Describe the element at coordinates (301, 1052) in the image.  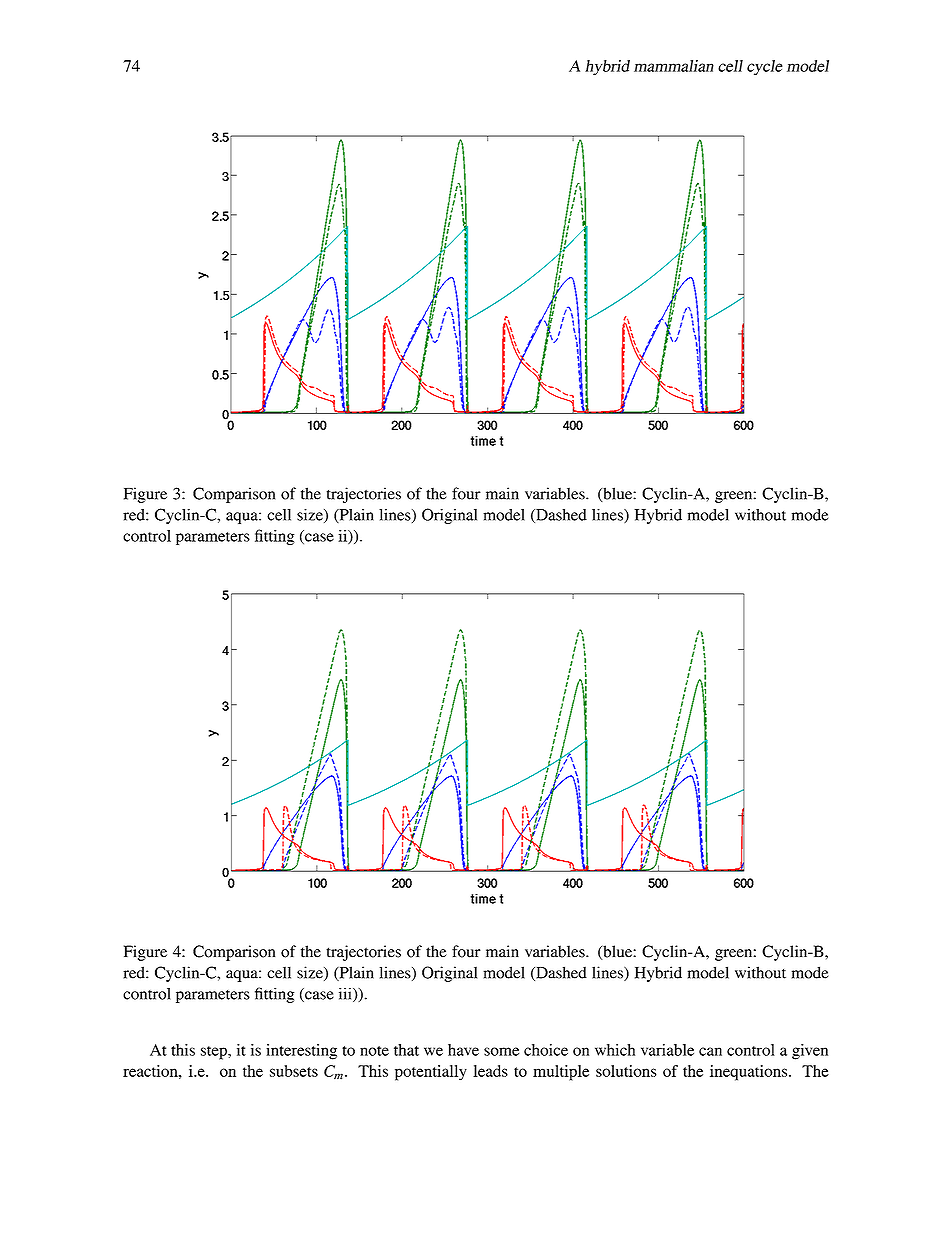
I see `interesting` at that location.
